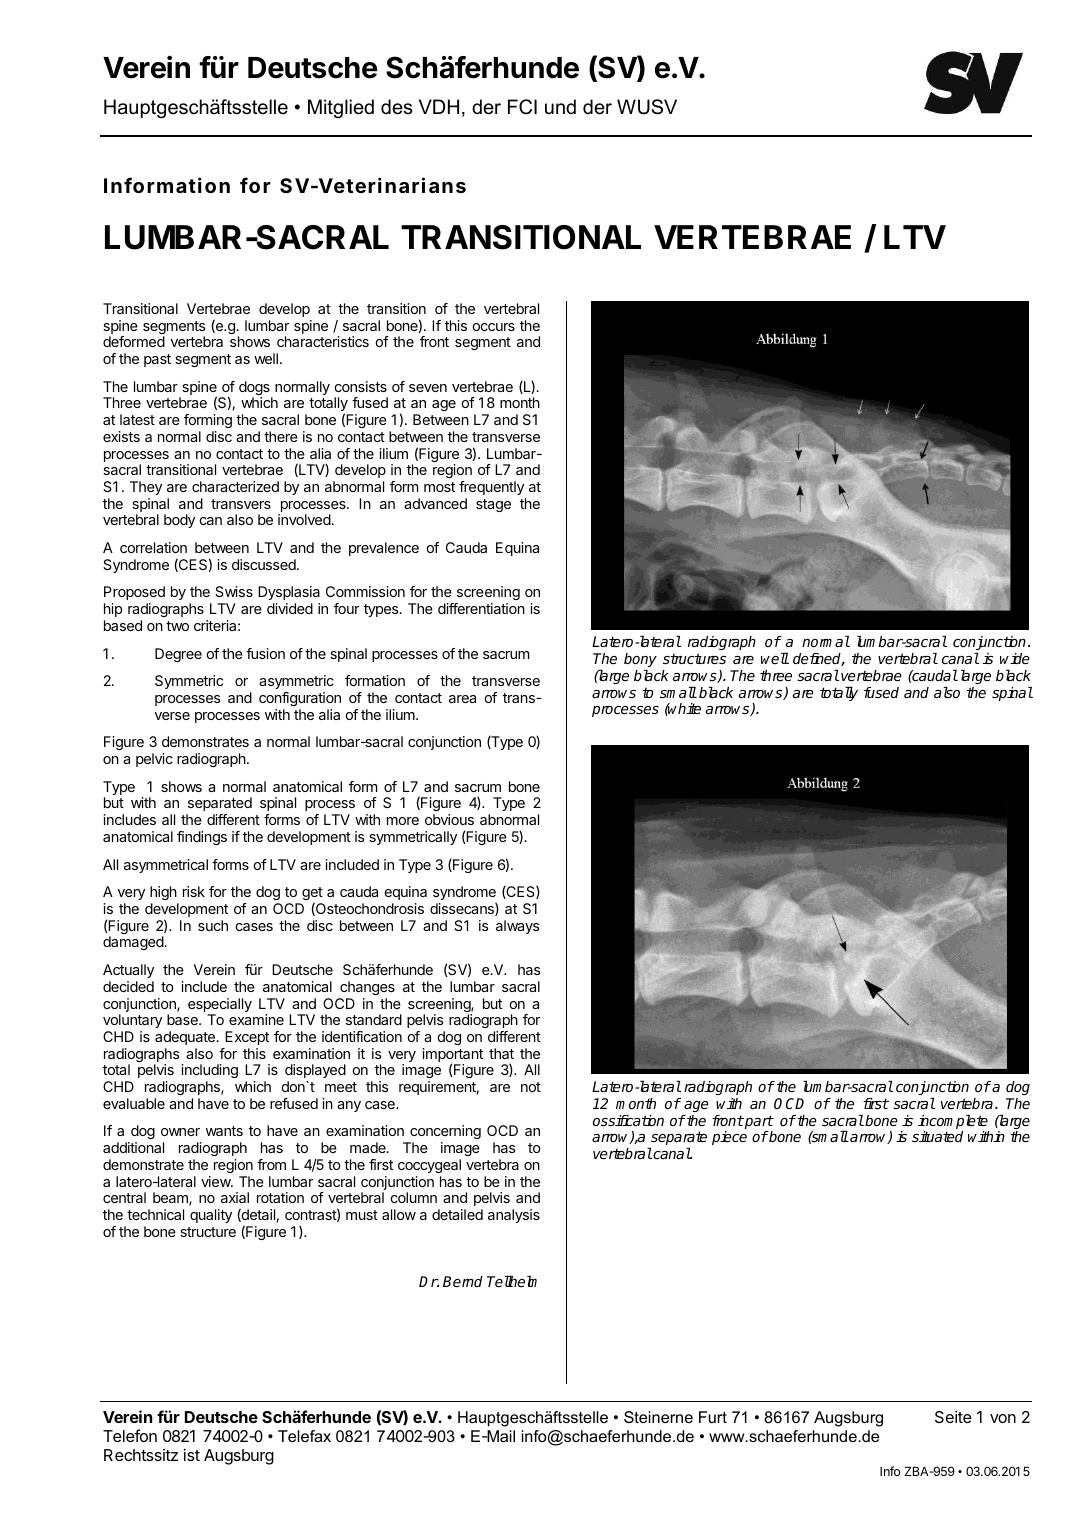 This screenshot has height=1531, width=1081. I want to click on incomplete, so click(953, 1122).
